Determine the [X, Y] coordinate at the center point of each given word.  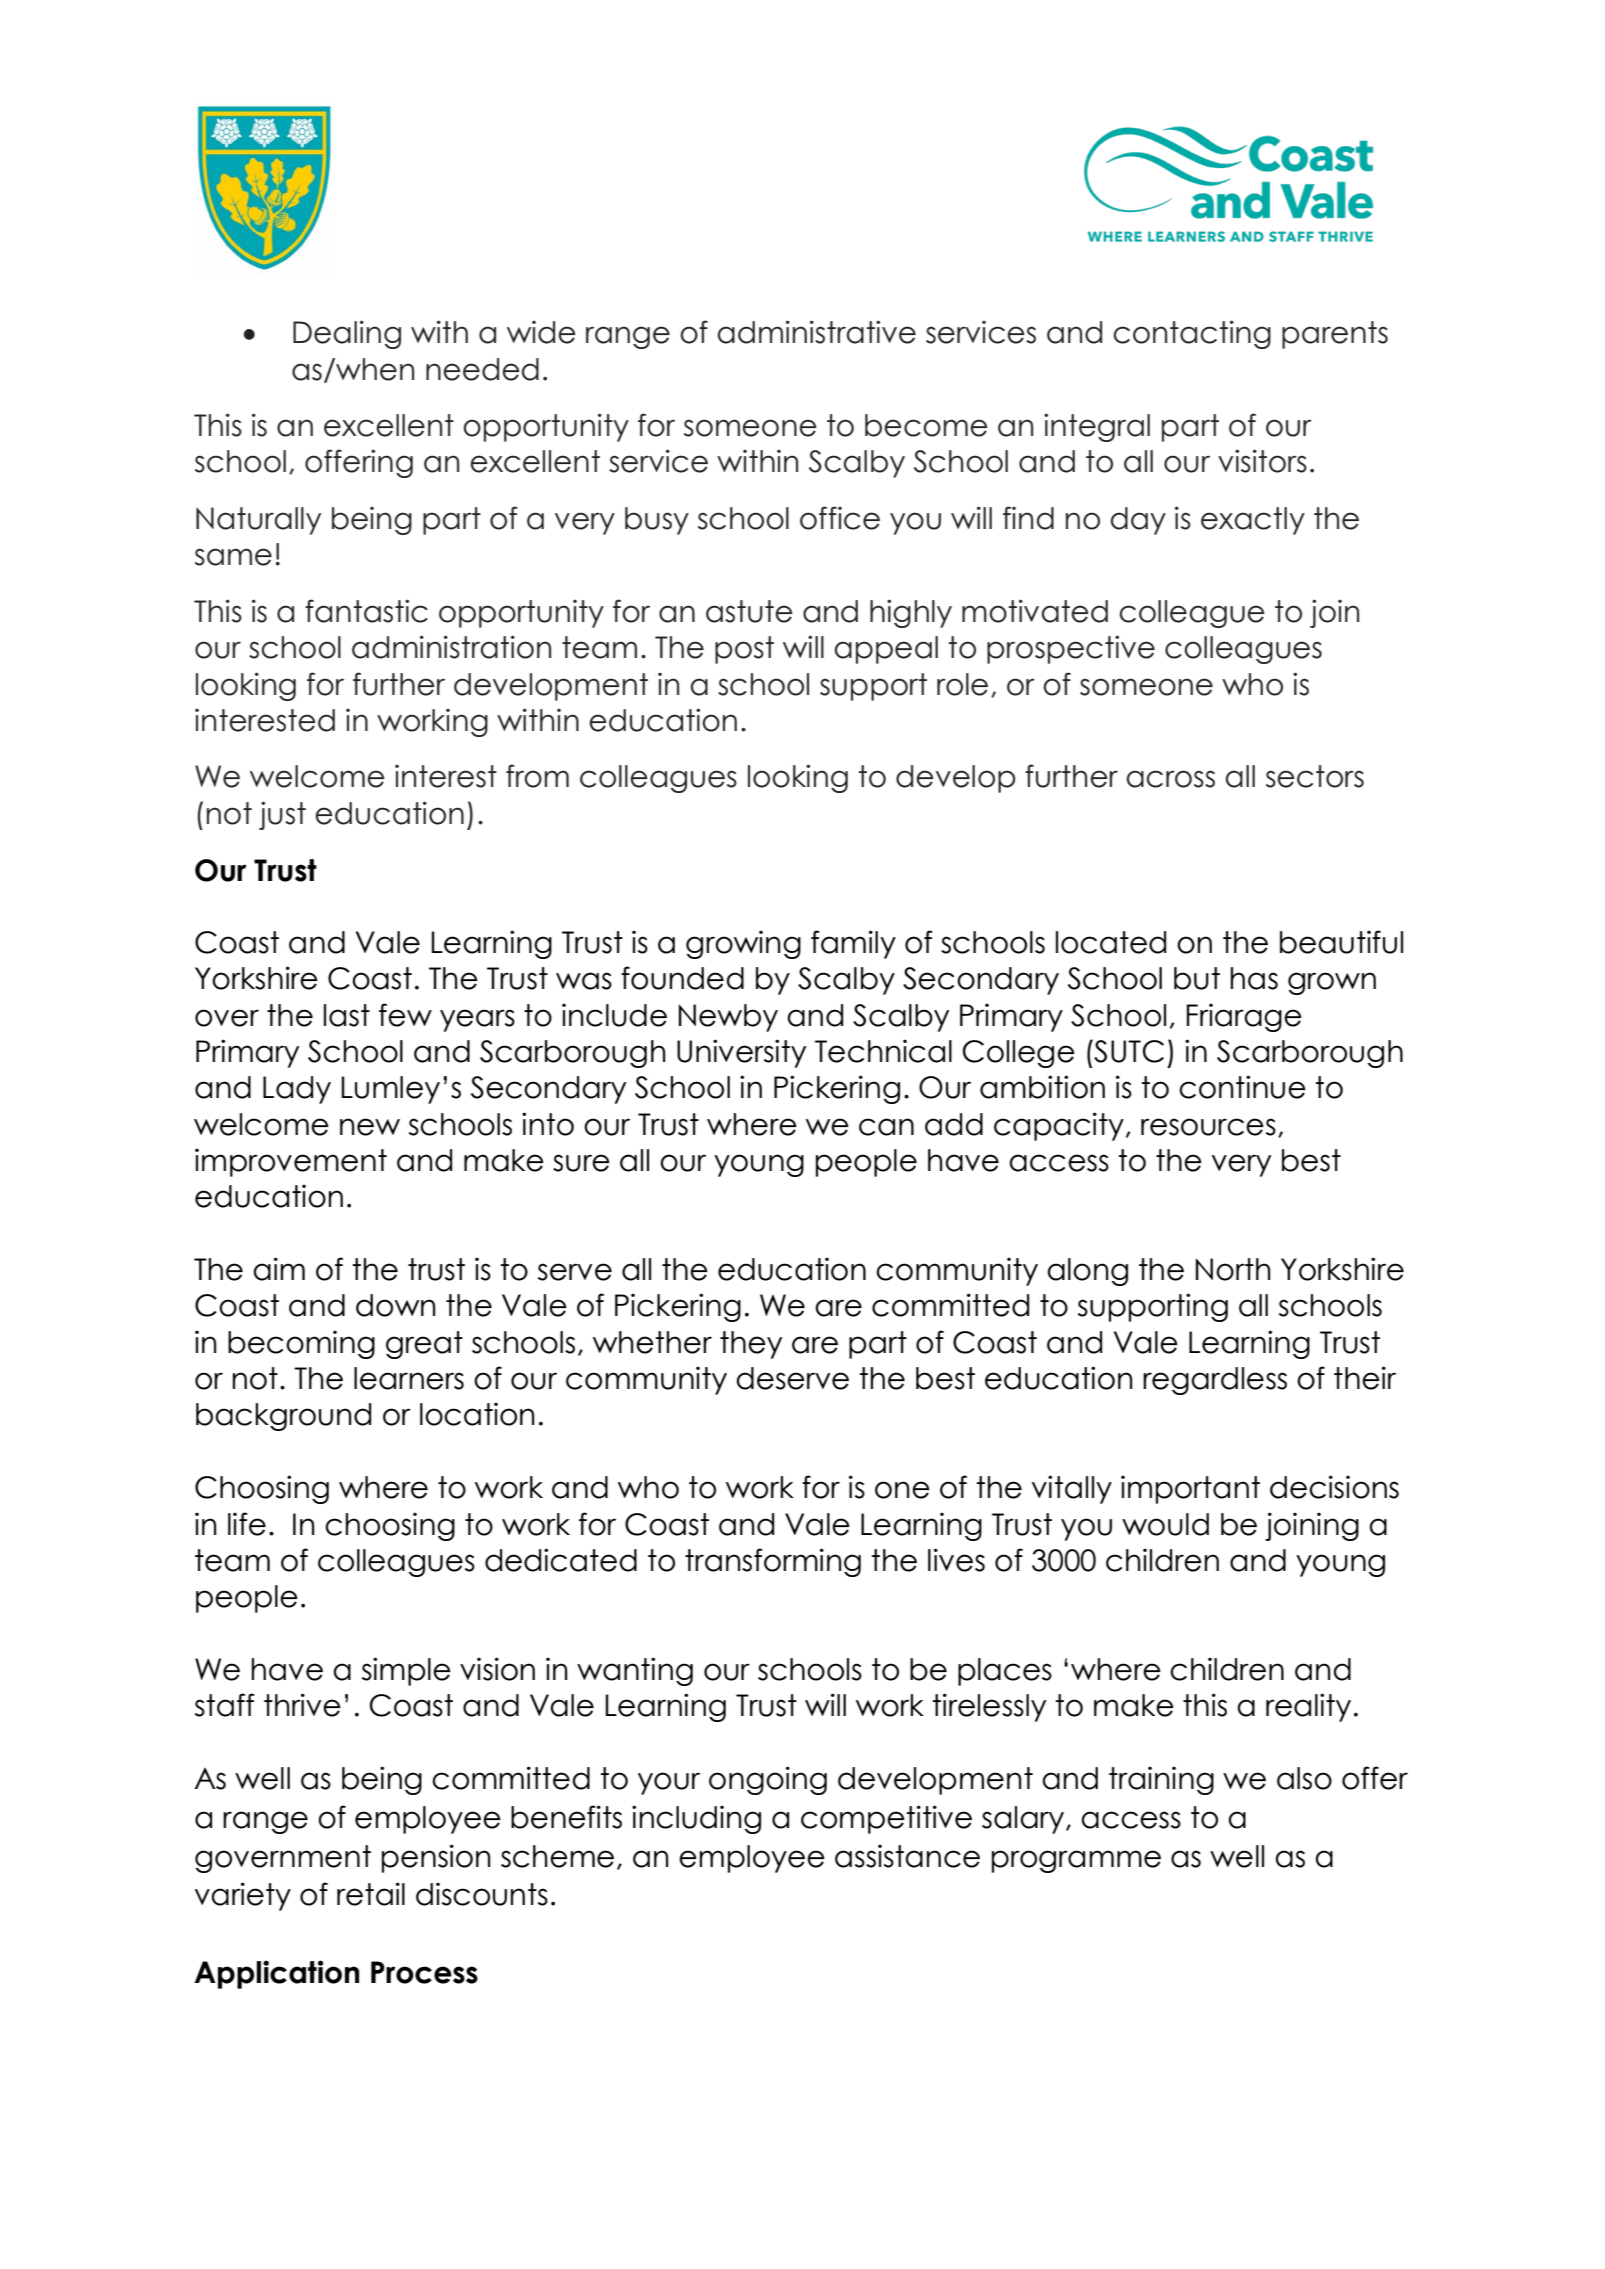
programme [1076, 1861]
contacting [1192, 334]
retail [371, 1894]
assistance [907, 1856]
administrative [817, 332]
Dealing [347, 334]
